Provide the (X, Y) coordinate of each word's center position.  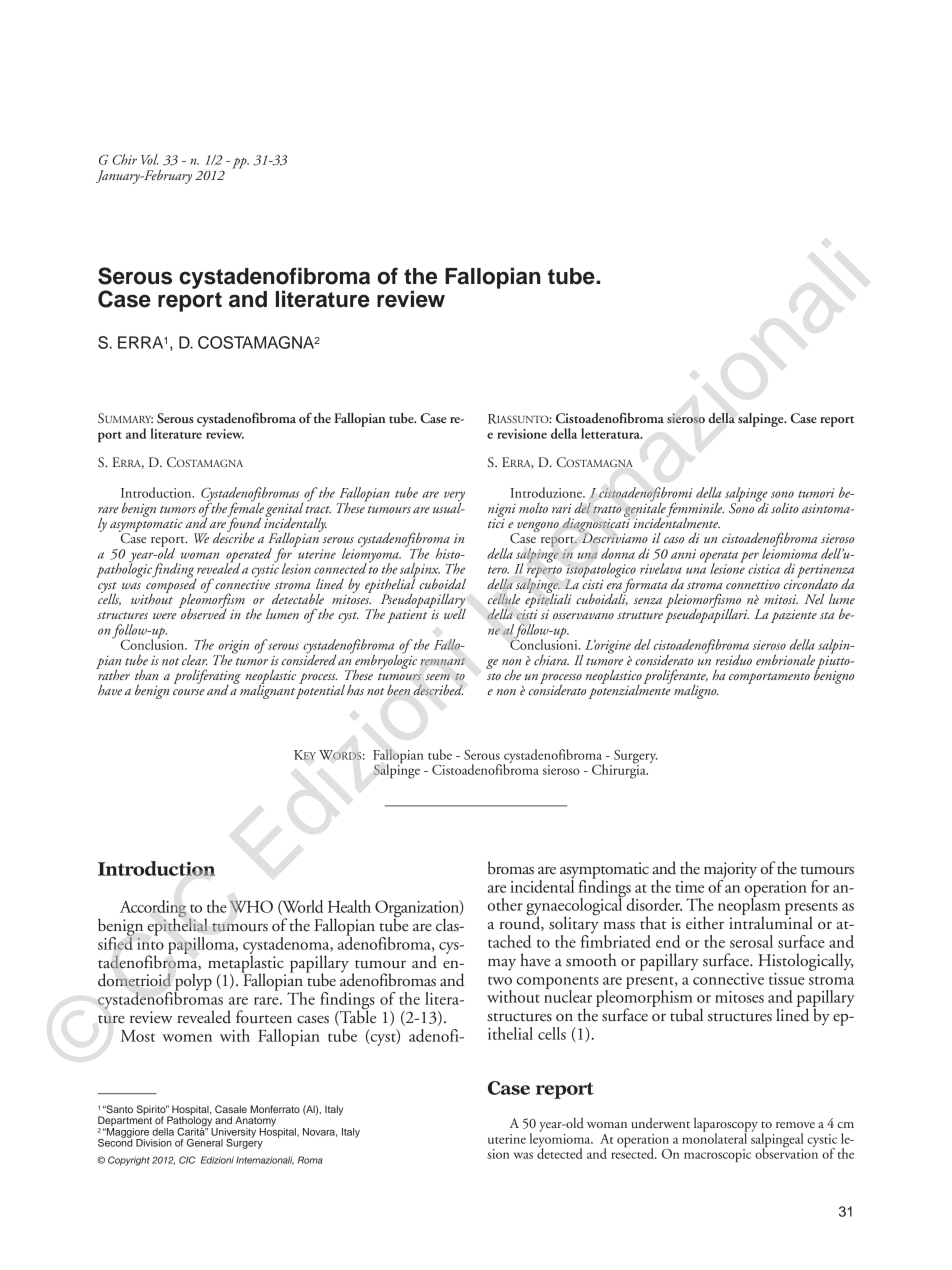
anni (683, 554)
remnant (443, 662)
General (205, 1143)
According (153, 910)
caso (674, 540)
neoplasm (749, 907)
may (502, 965)
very (454, 497)
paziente (794, 616)
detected (560, 1152)
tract (318, 509)
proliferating (207, 677)
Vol (149, 159)
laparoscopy (726, 1126)
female (245, 509)
